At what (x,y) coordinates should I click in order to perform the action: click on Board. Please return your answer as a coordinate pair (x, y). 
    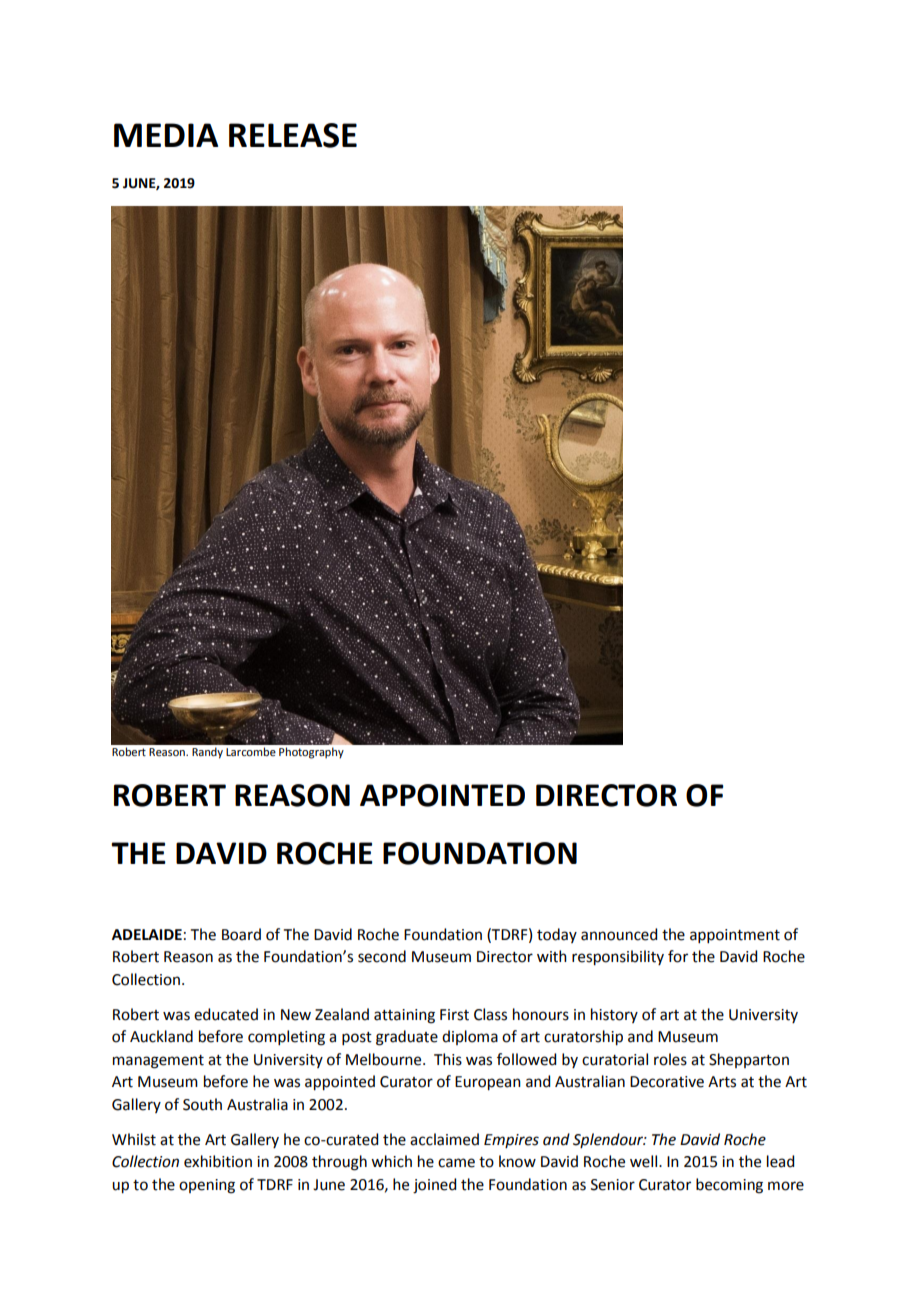
    Looking at the image, I should click on (241, 934).
